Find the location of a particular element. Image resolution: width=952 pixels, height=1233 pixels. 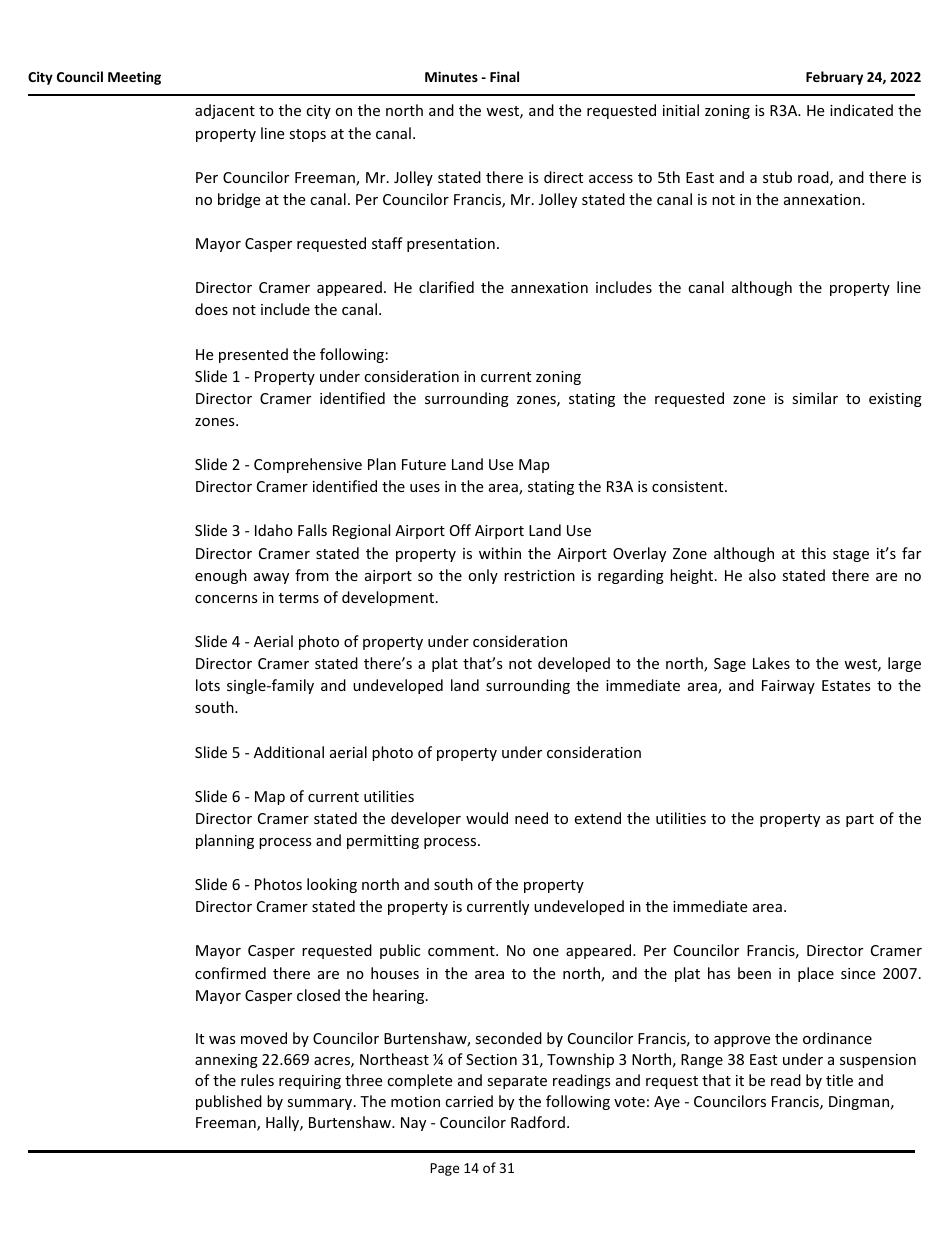

adjacent is located at coordinates (225, 111).
